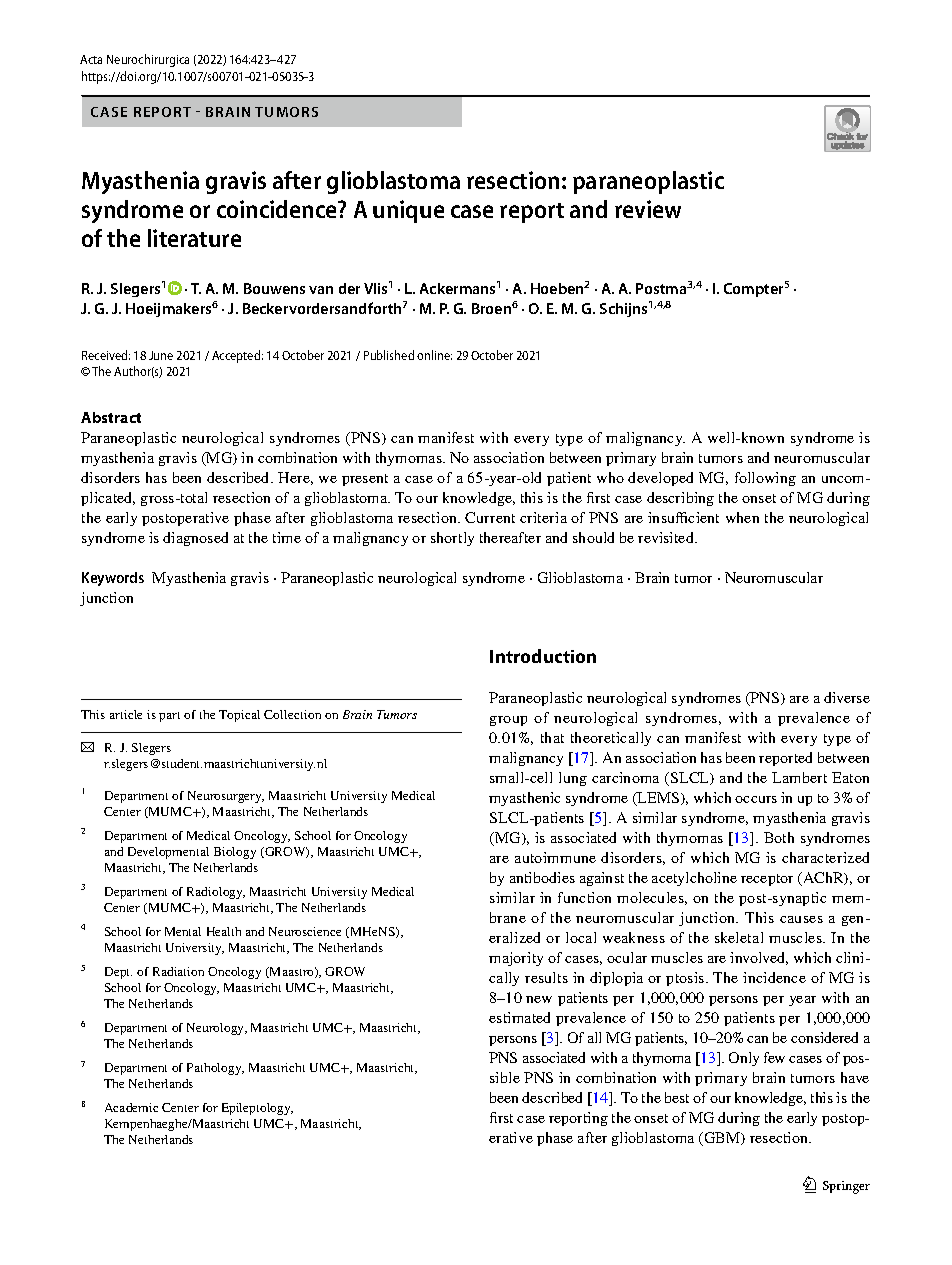  What do you see at coordinates (408, 211) in the screenshot?
I see `unique` at bounding box center [408, 211].
